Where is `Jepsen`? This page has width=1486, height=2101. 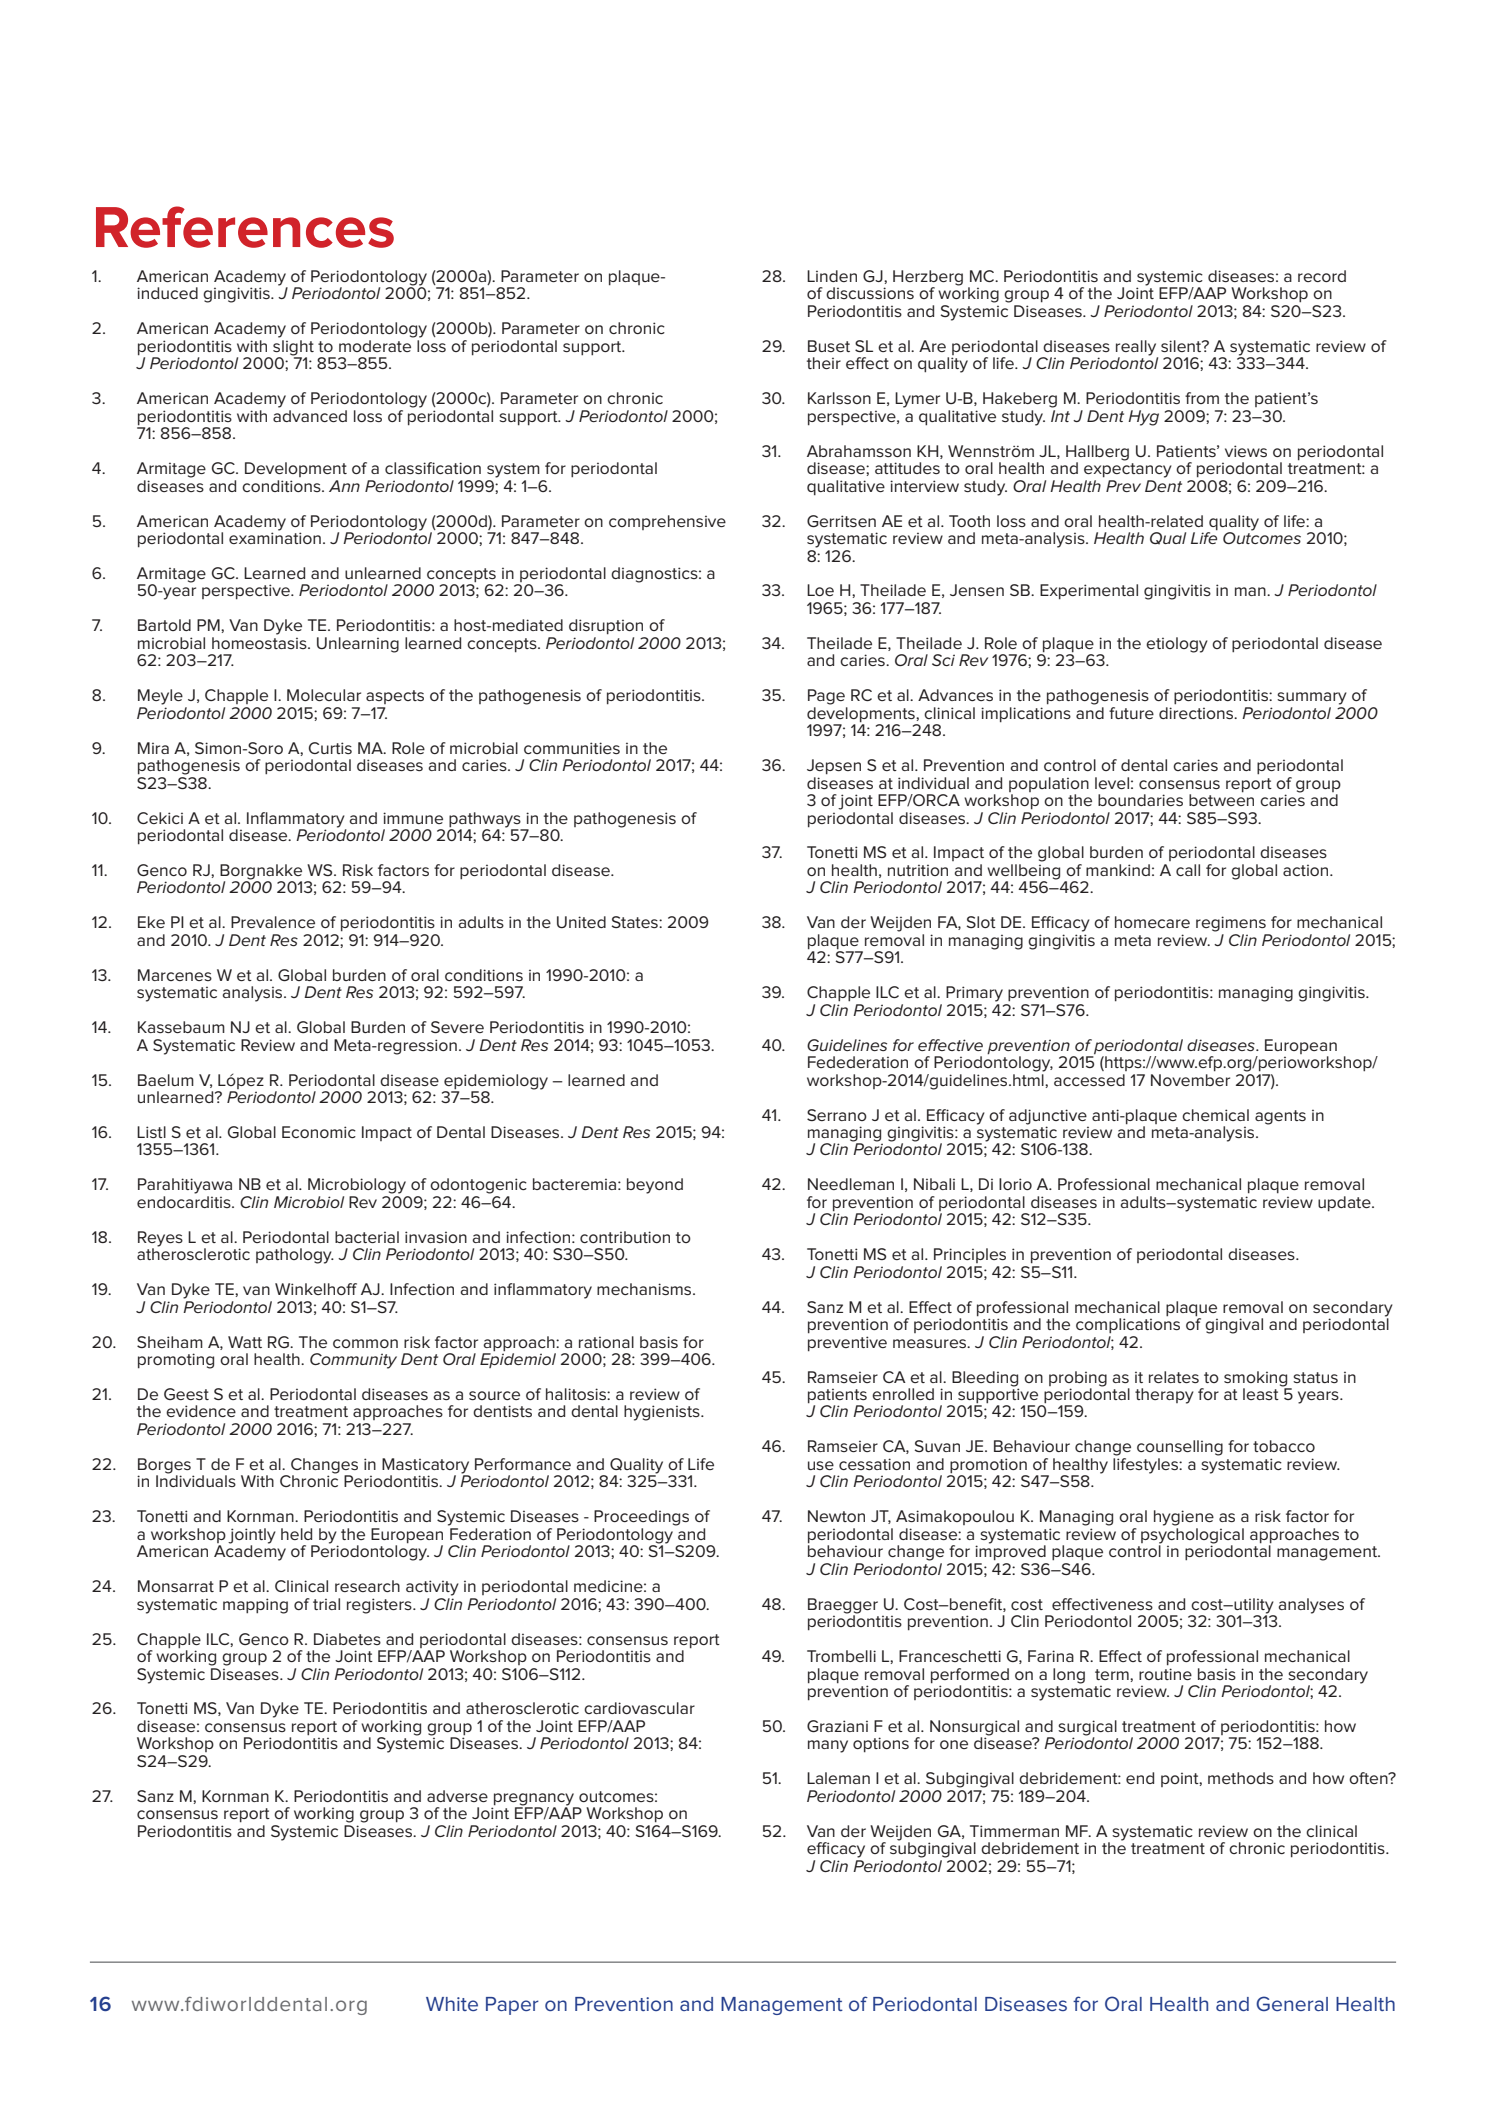
Jepsen is located at coordinates (834, 767).
